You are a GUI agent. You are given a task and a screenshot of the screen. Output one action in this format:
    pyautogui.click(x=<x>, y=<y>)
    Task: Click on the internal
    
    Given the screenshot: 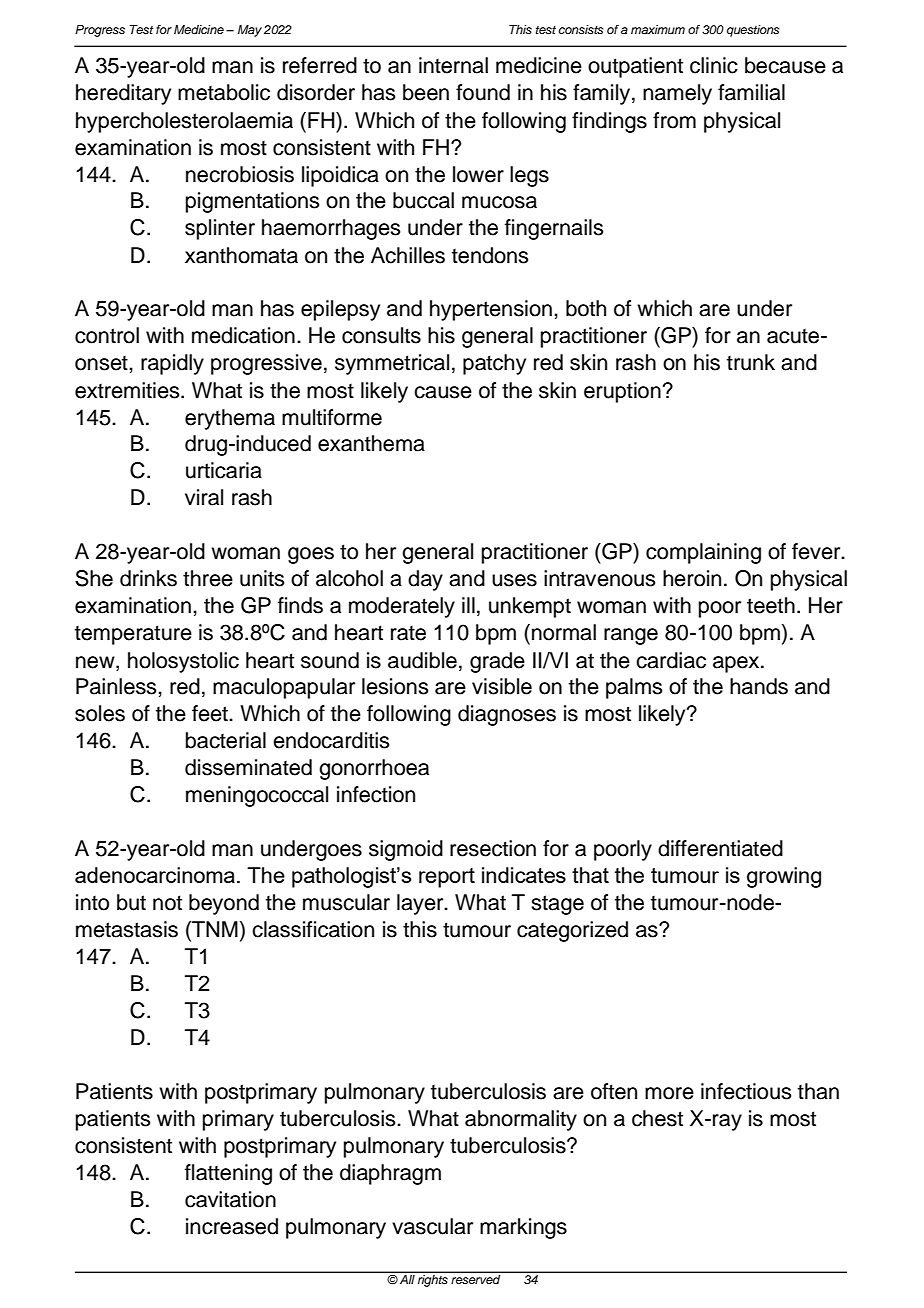 What is the action you would take?
    pyautogui.click(x=453, y=65)
